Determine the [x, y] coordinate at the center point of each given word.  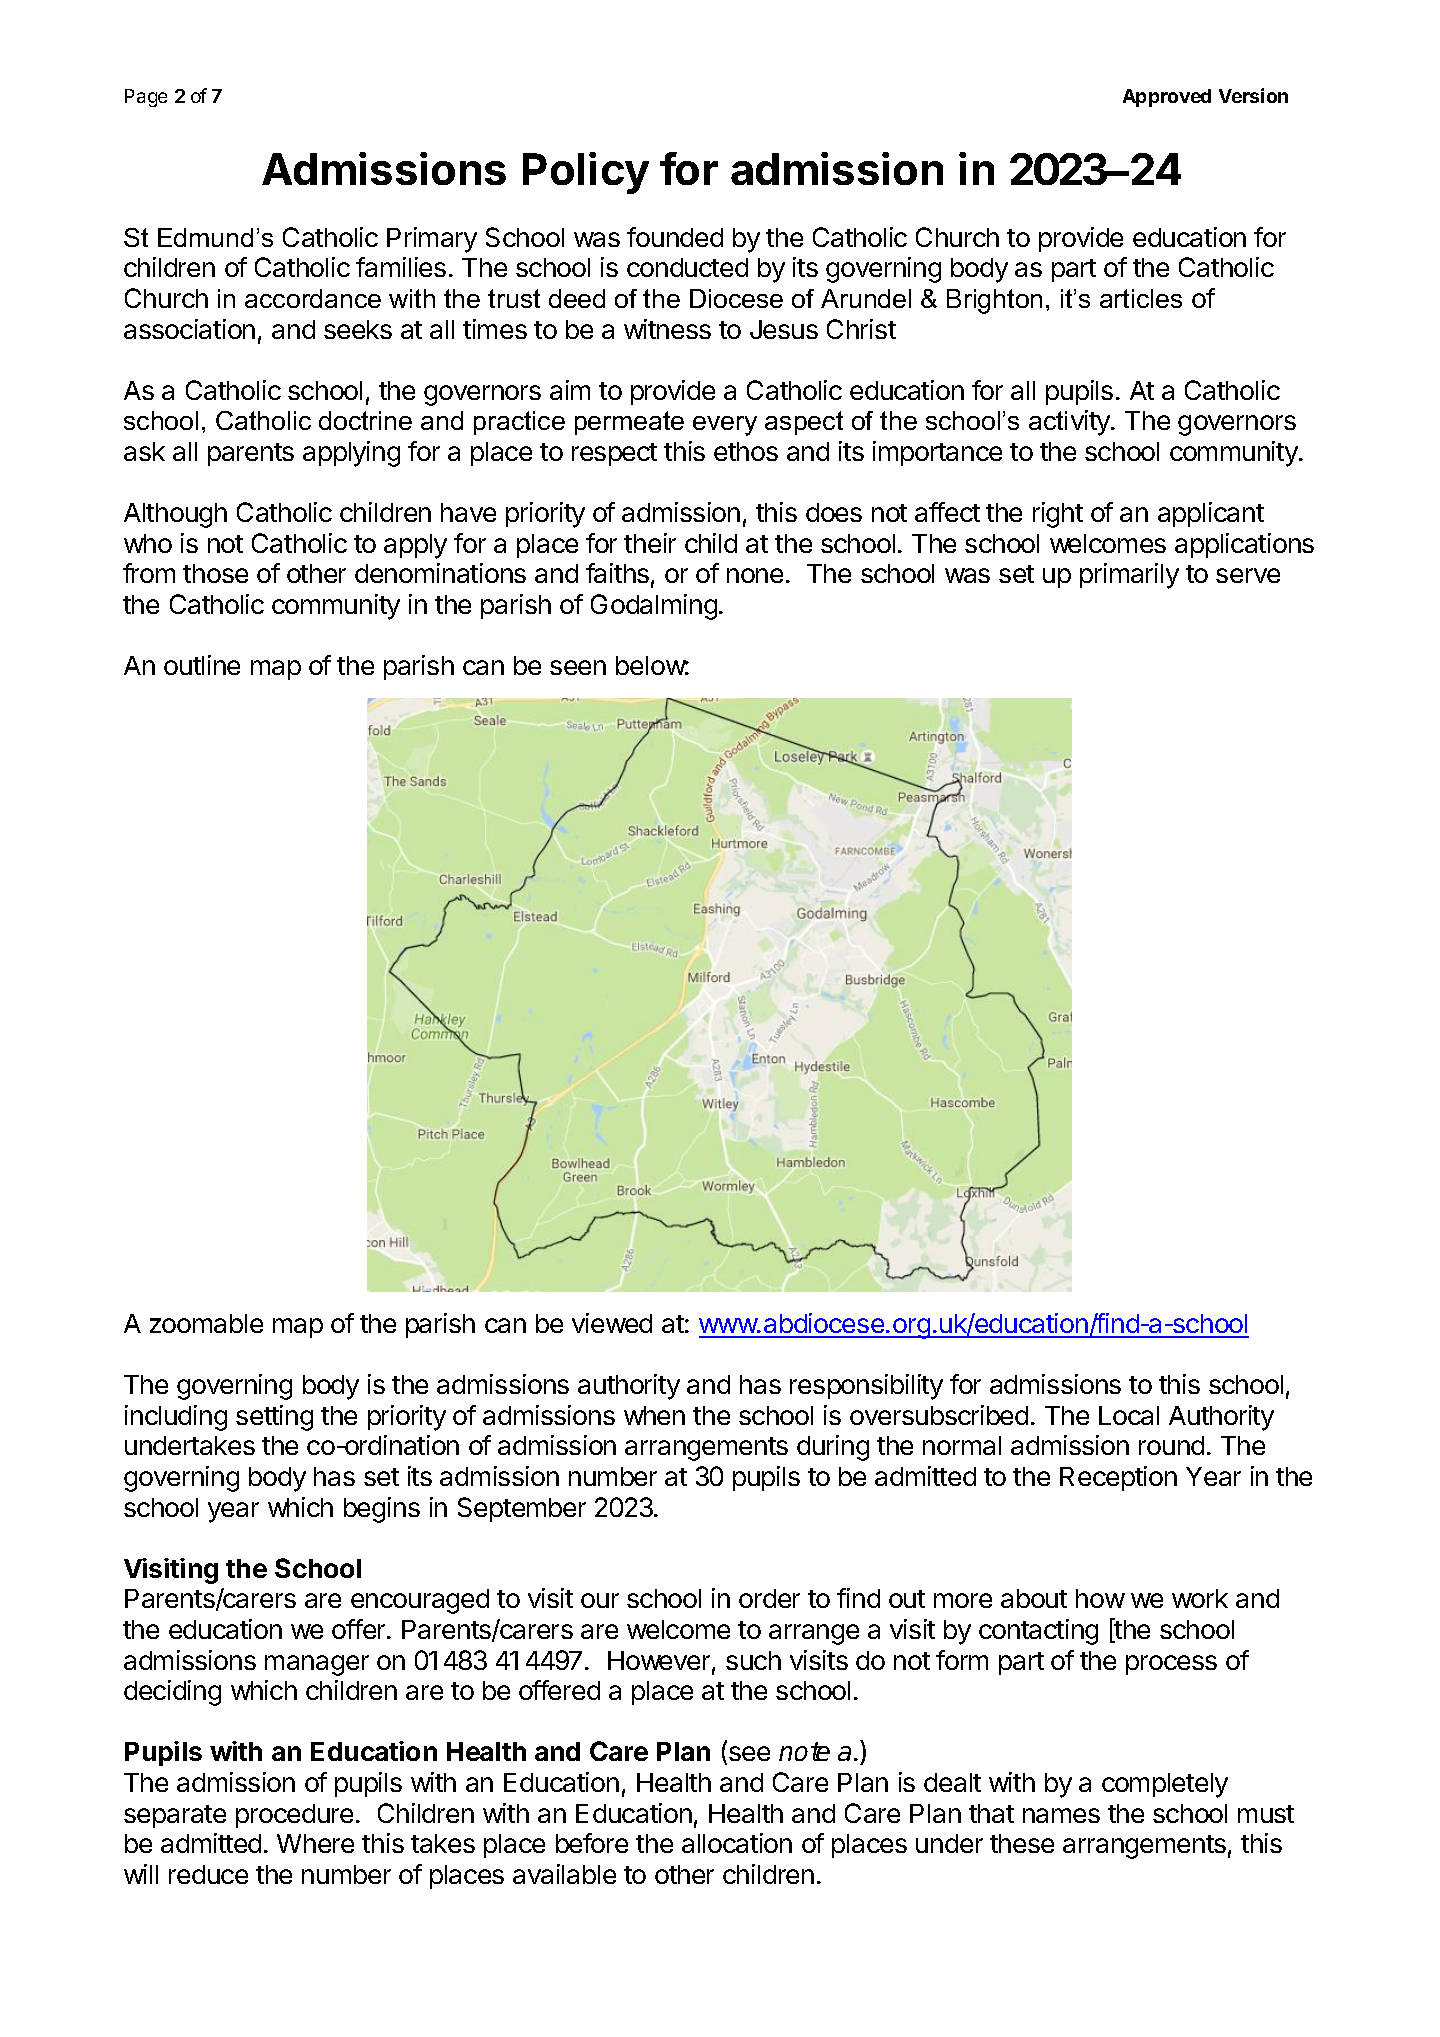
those [215, 573]
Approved [1167, 98]
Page [146, 98]
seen [578, 667]
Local [1129, 1415]
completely [1165, 1785]
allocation [737, 1843]
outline [202, 665]
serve [1248, 575]
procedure [294, 1816]
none [755, 575]
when [654, 1415]
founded [675, 237]
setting [274, 1418]
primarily [1129, 576]
